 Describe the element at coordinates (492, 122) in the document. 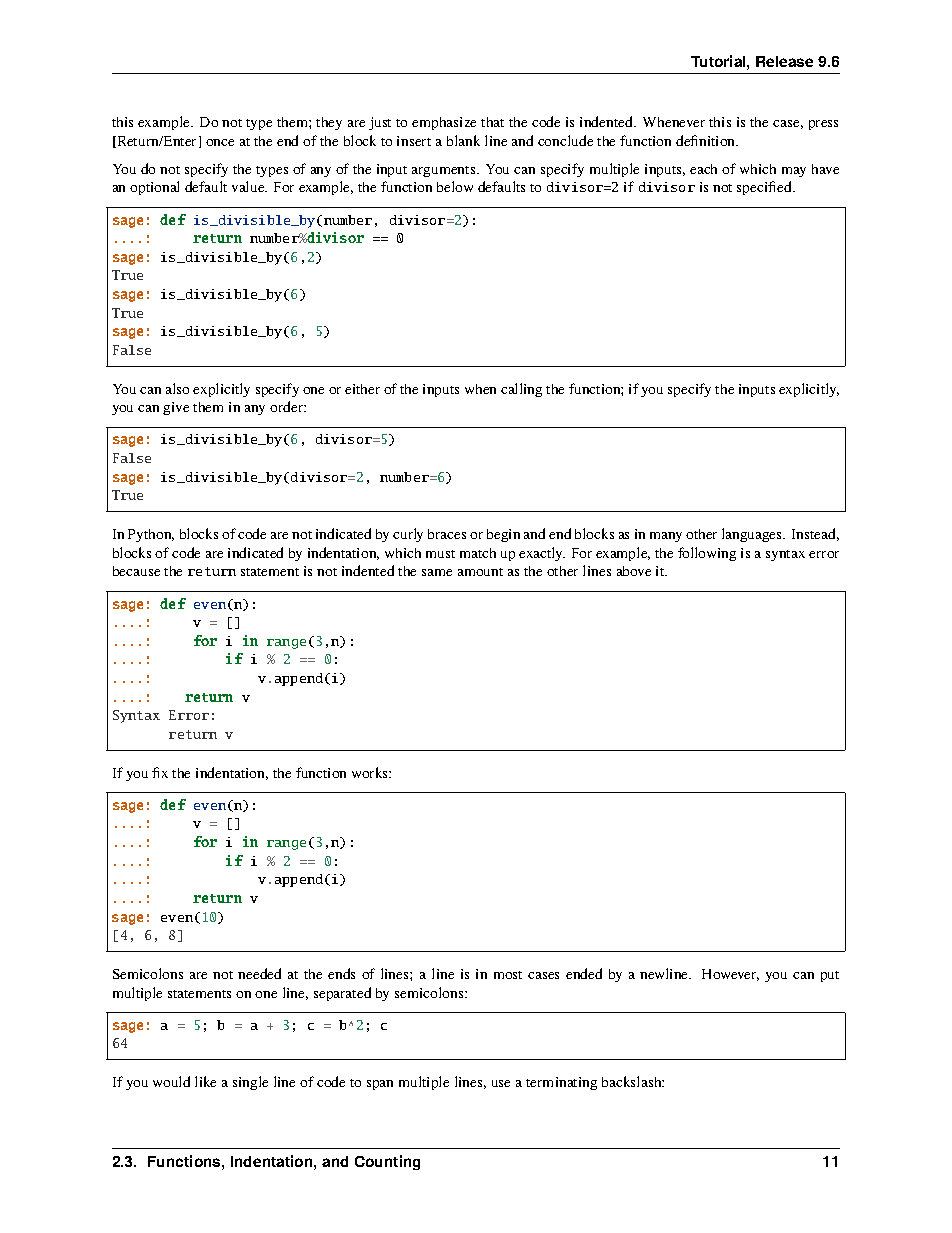

I see `that` at that location.
